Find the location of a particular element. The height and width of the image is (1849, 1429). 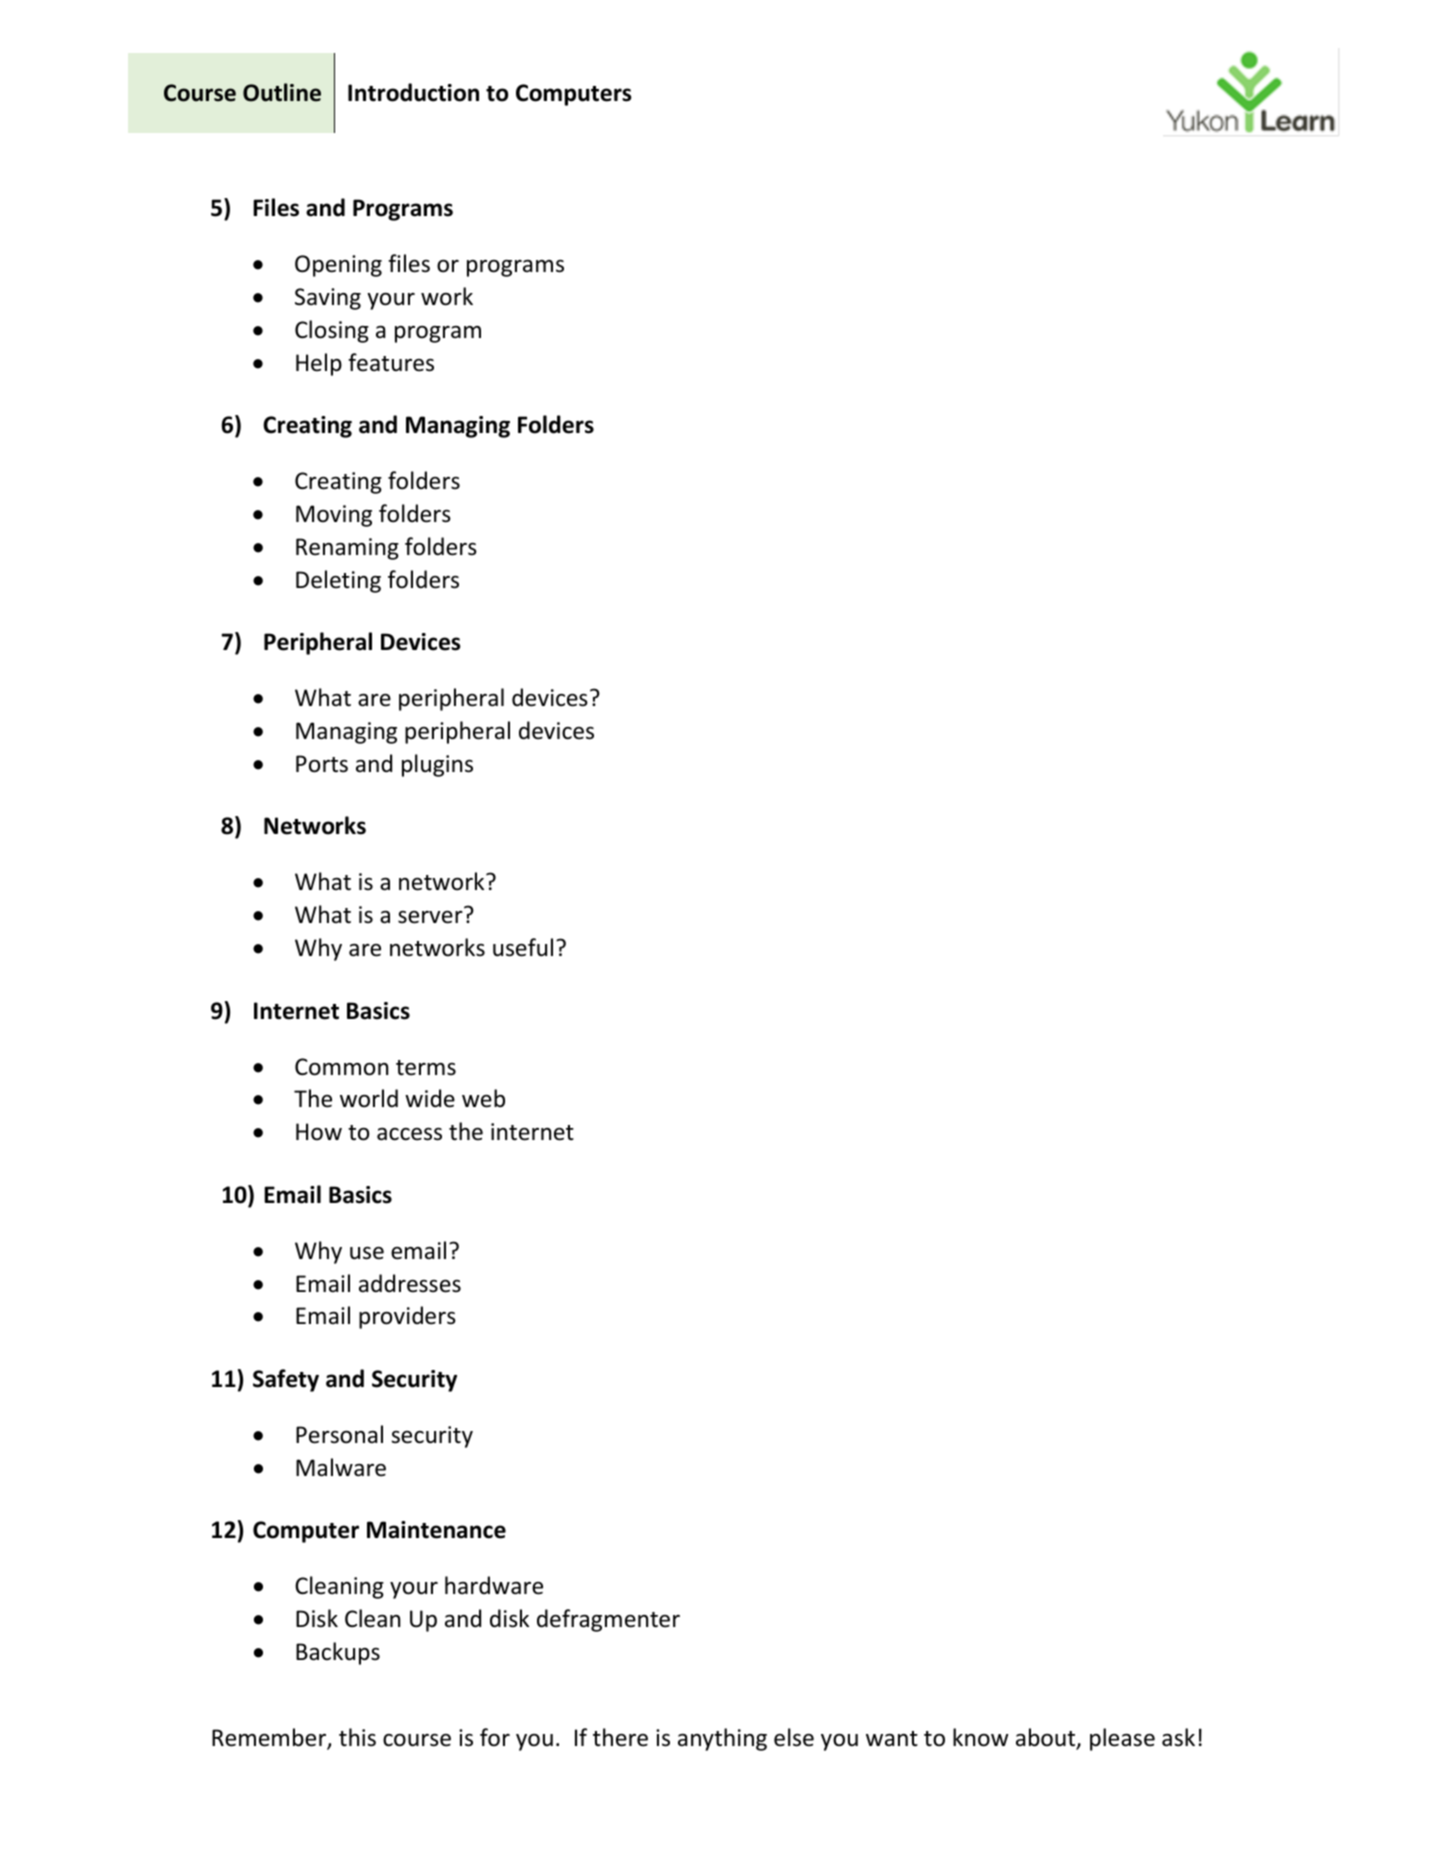

Opening is located at coordinates (338, 266).
